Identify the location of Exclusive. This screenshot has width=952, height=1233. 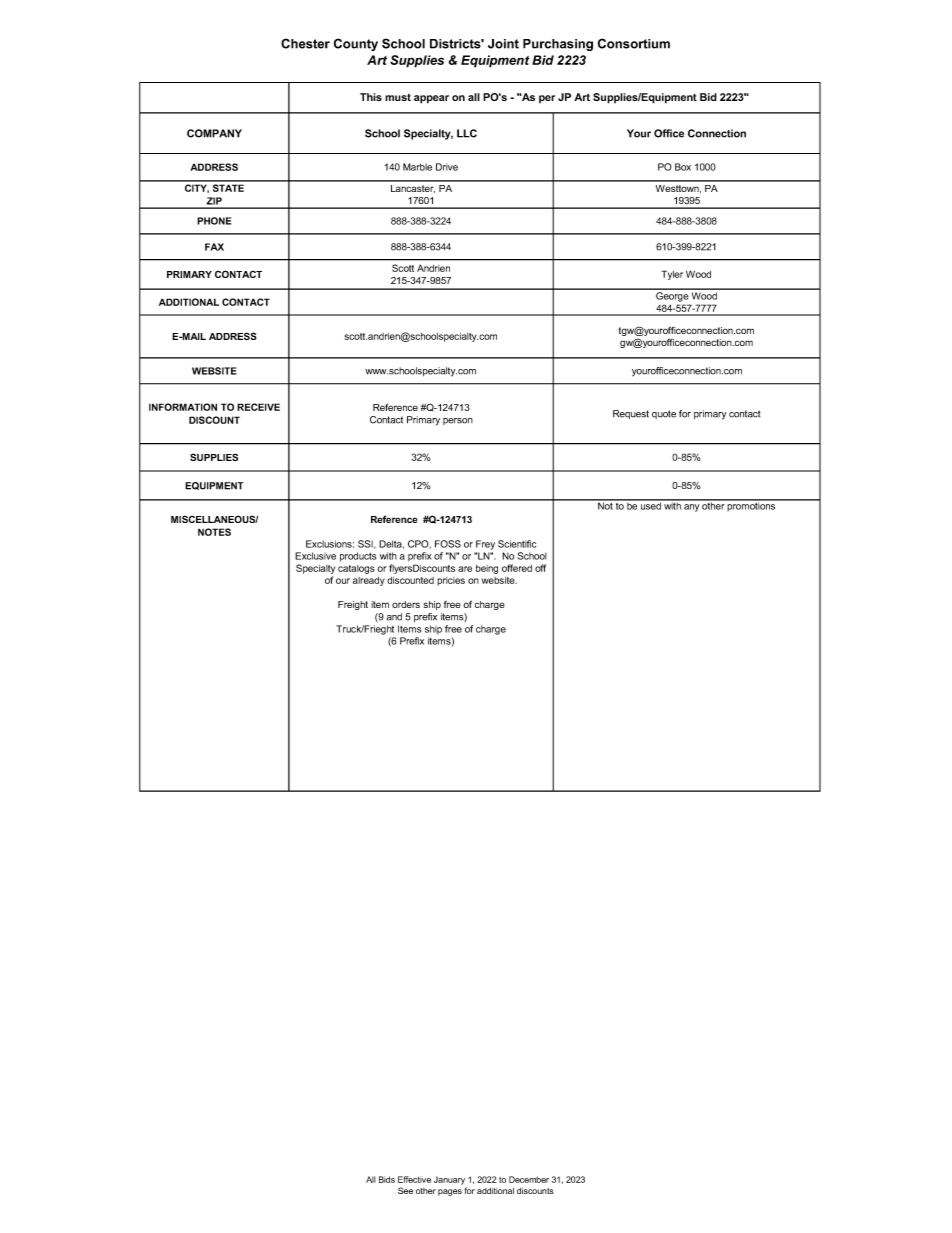
(315, 556).
